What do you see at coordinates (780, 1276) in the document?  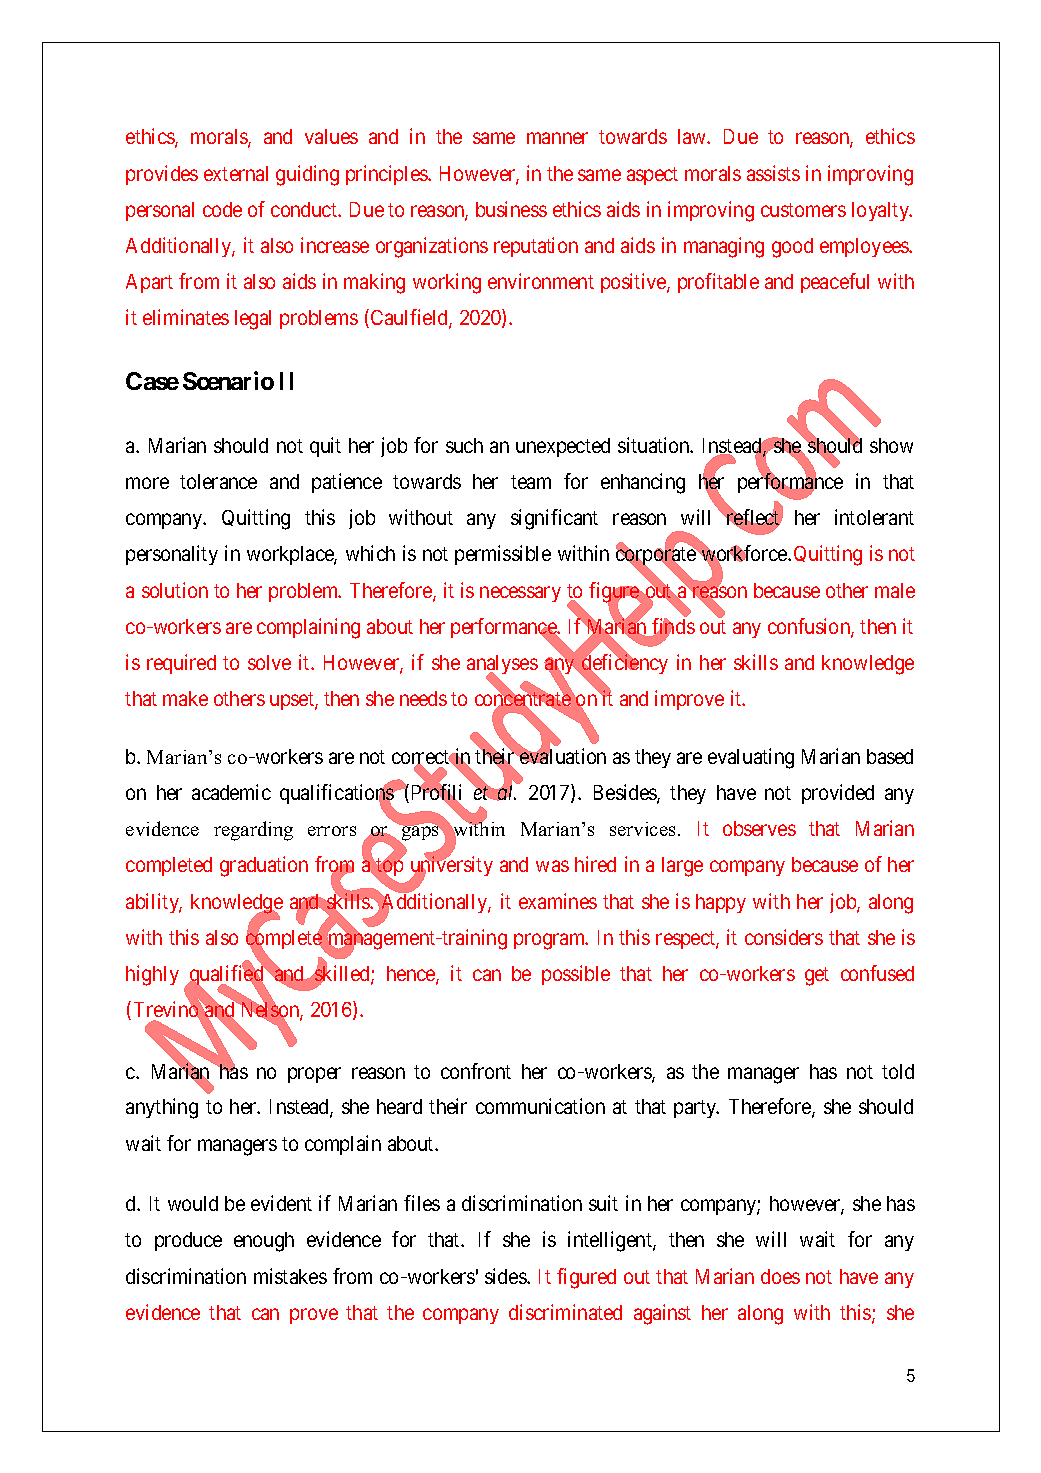 I see `does` at bounding box center [780, 1276].
